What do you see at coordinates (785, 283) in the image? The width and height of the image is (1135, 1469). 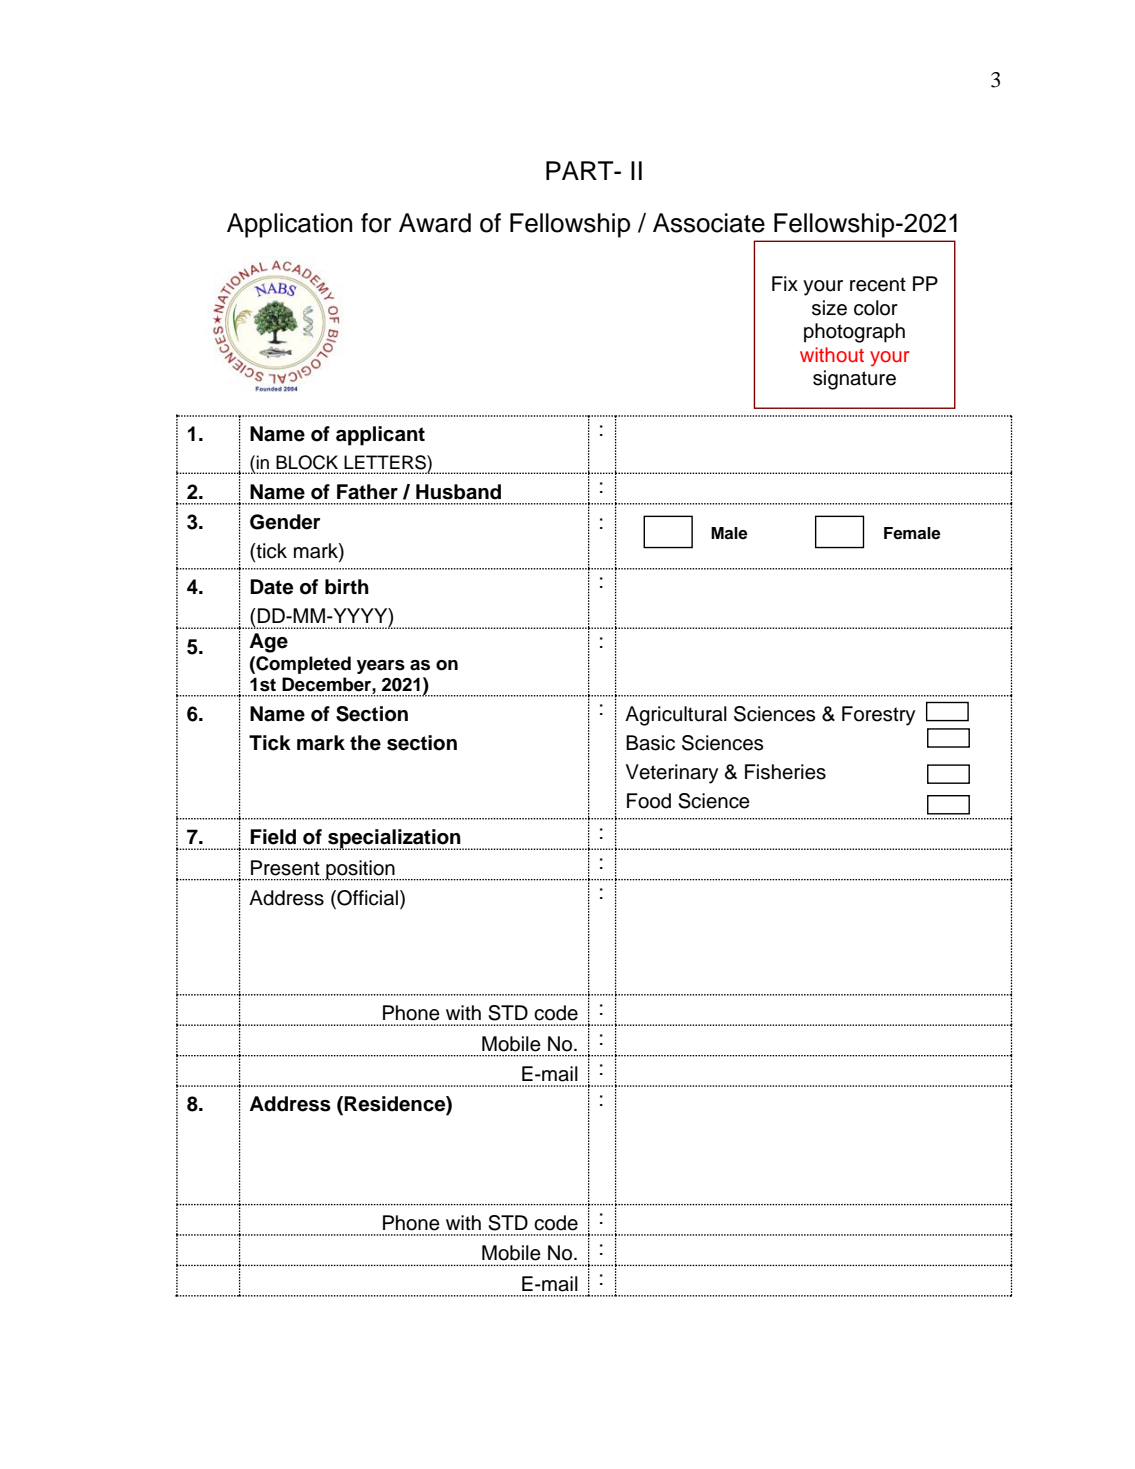 I see `Fix` at bounding box center [785, 283].
